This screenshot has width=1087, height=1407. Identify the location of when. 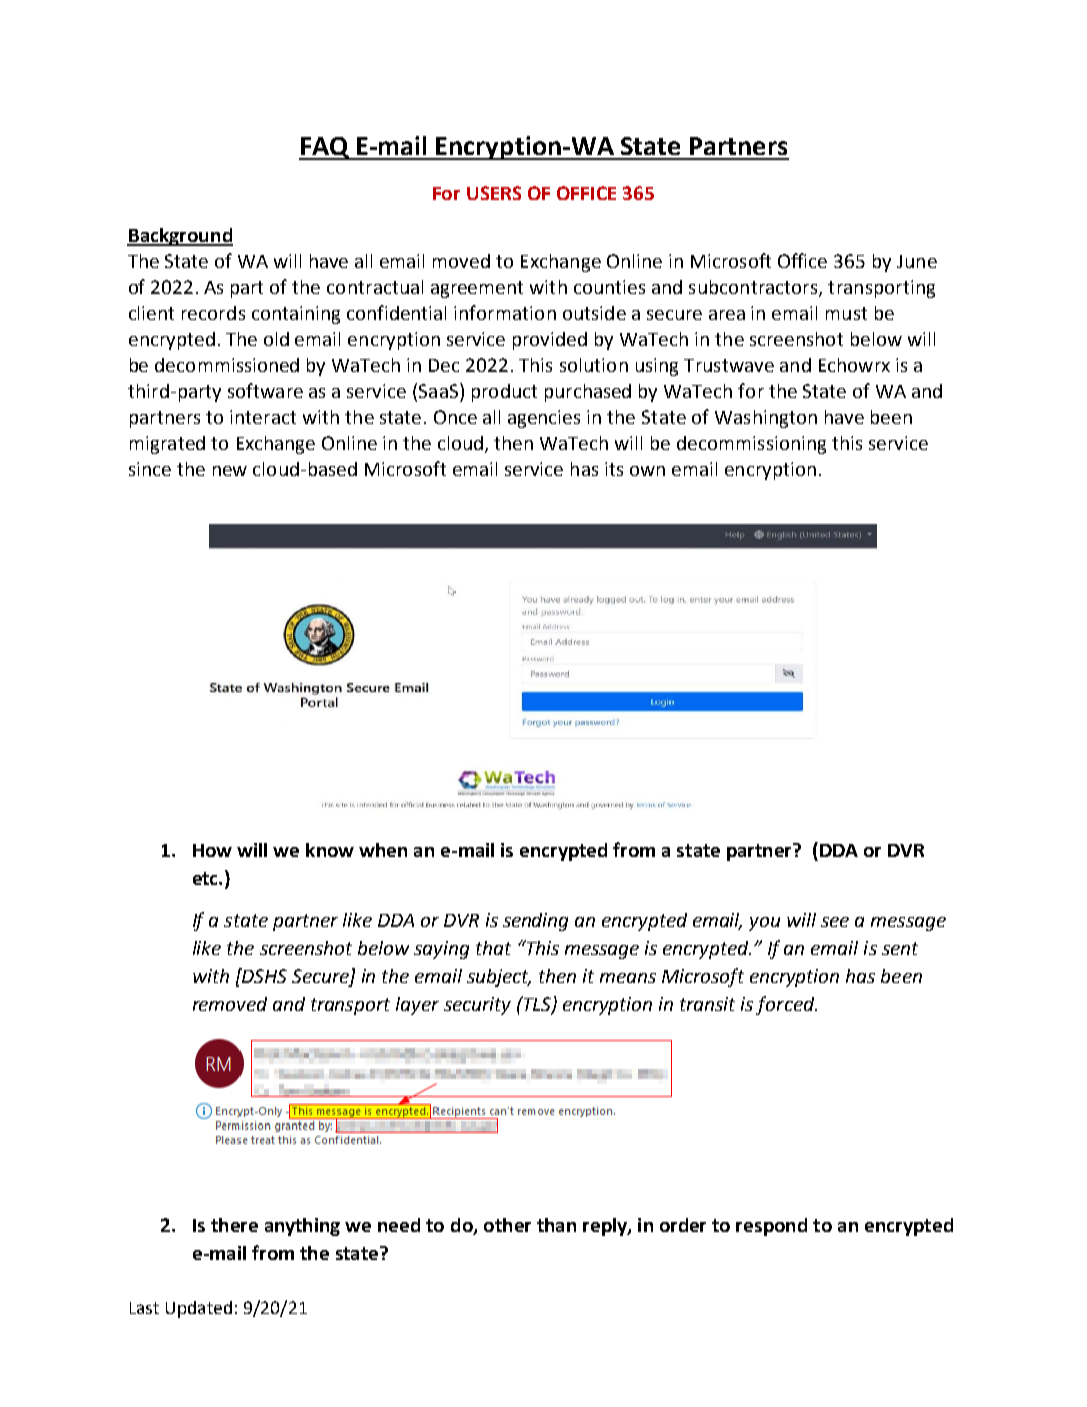
(383, 850).
